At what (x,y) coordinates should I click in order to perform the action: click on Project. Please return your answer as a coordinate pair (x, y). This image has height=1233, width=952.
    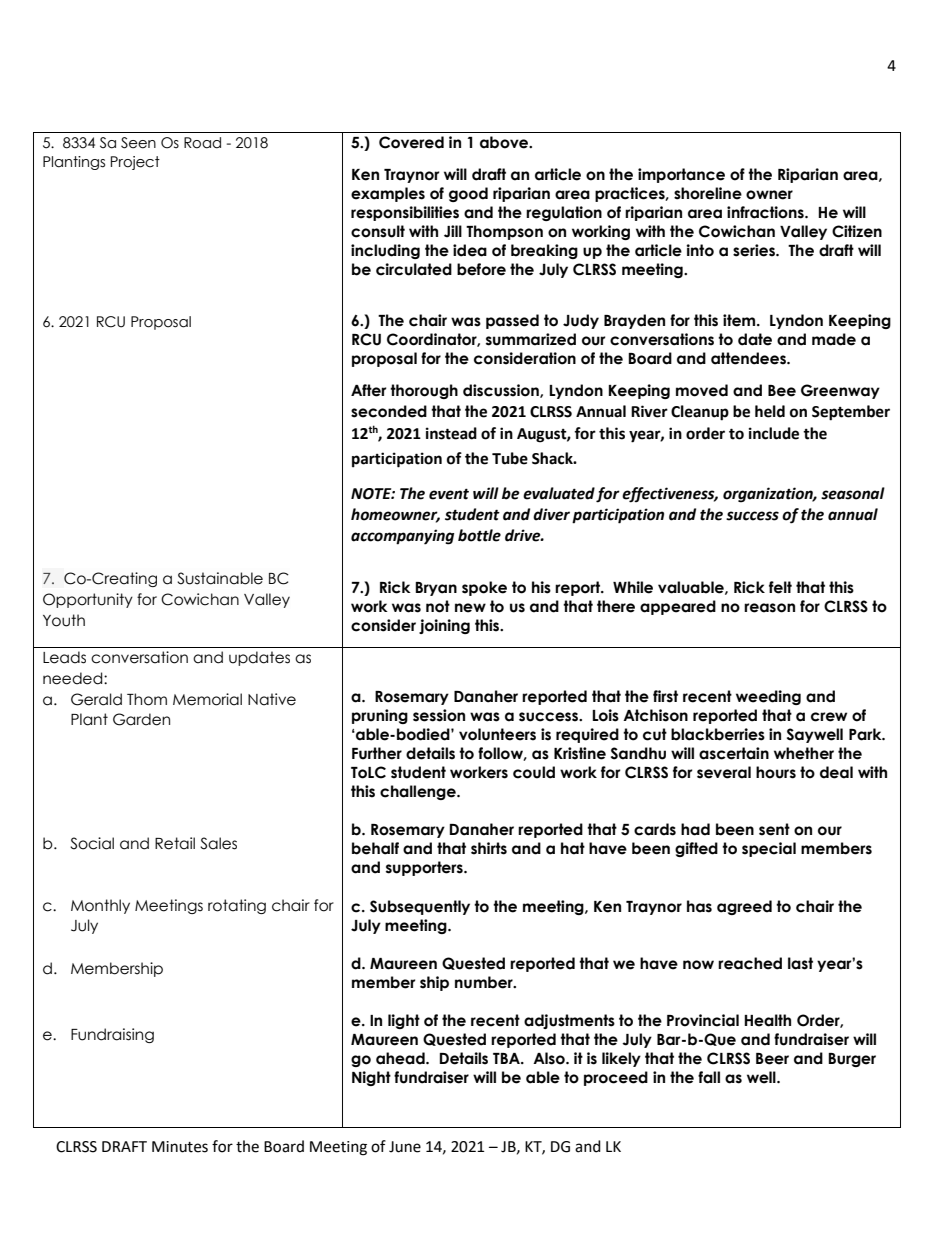
    Looking at the image, I should click on (135, 163).
